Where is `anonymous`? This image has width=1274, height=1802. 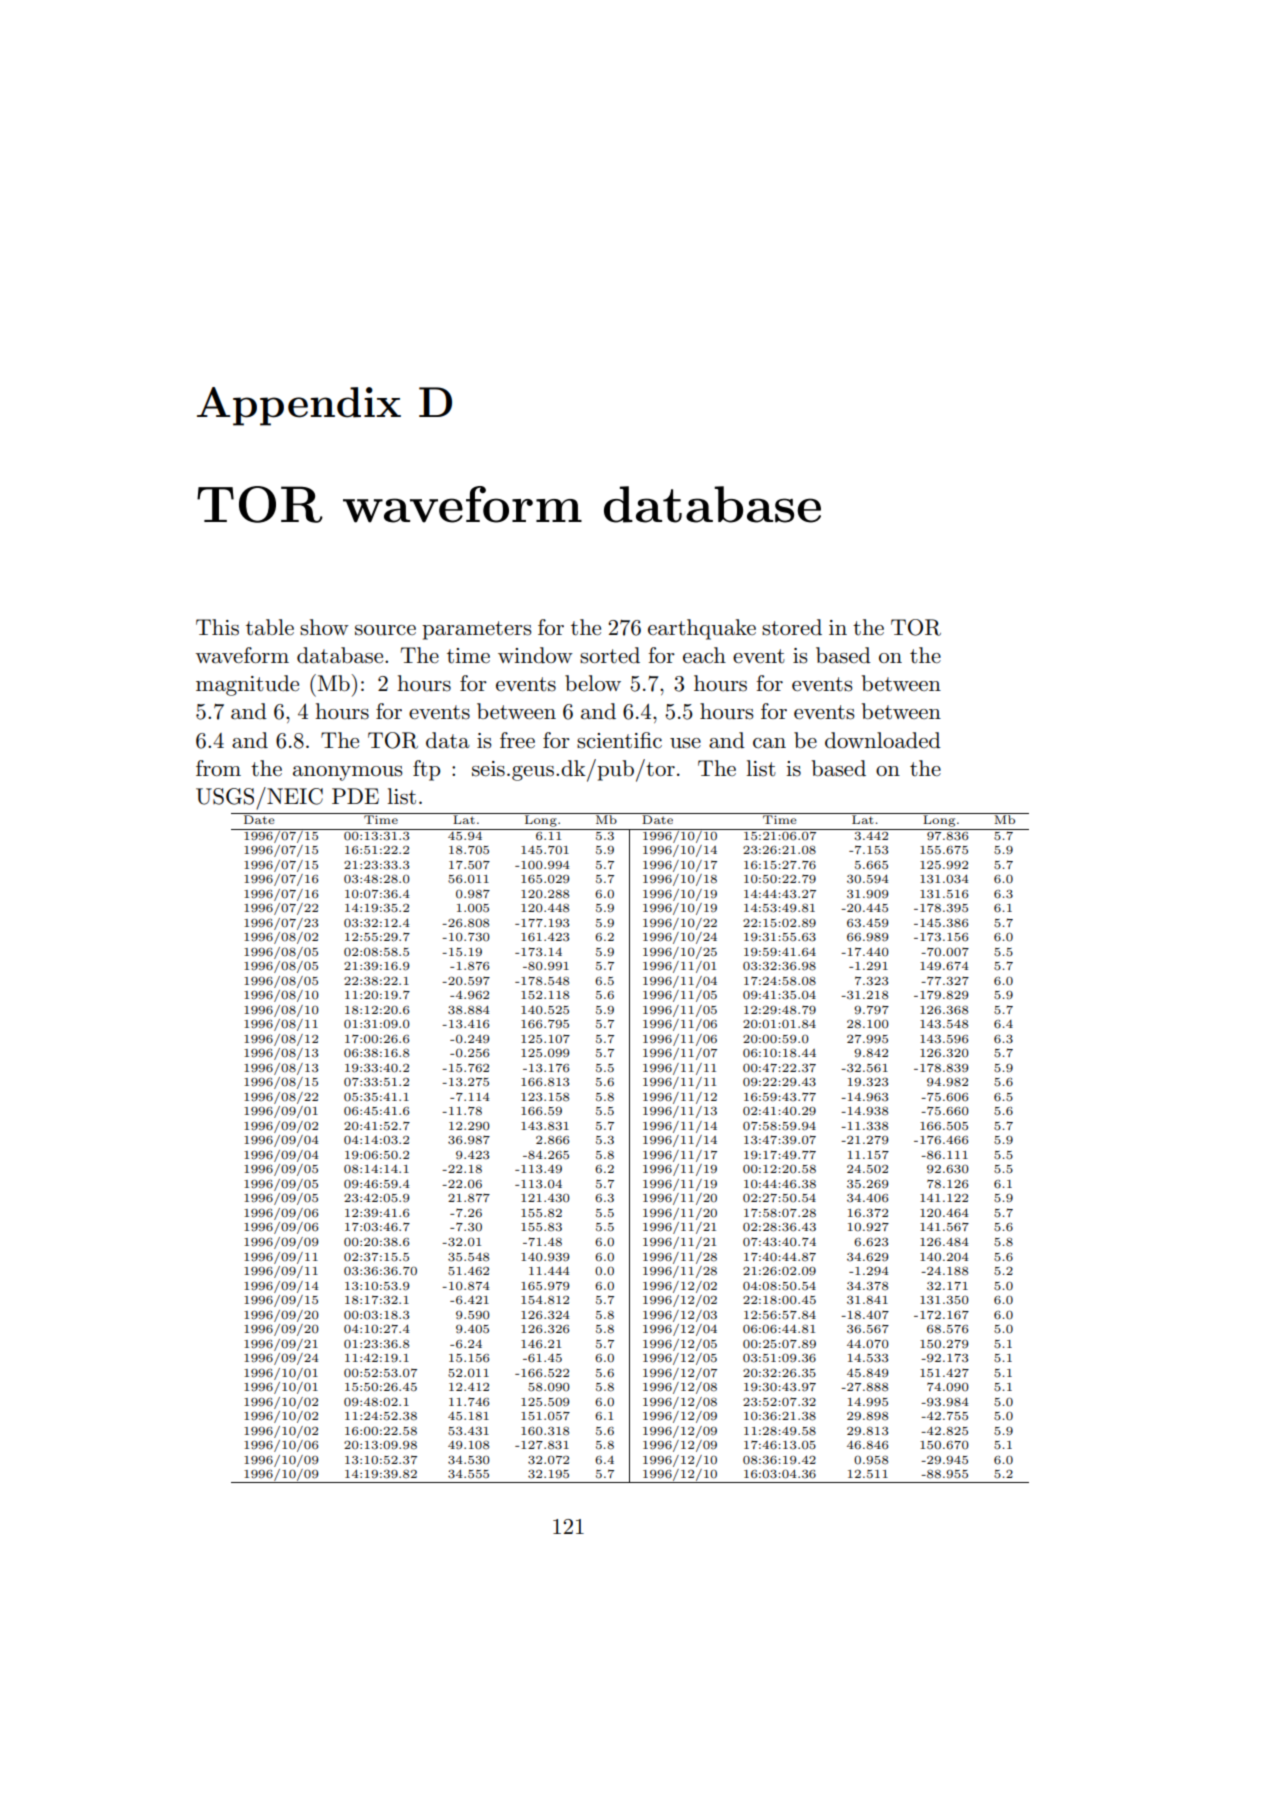 anonymous is located at coordinates (348, 773).
